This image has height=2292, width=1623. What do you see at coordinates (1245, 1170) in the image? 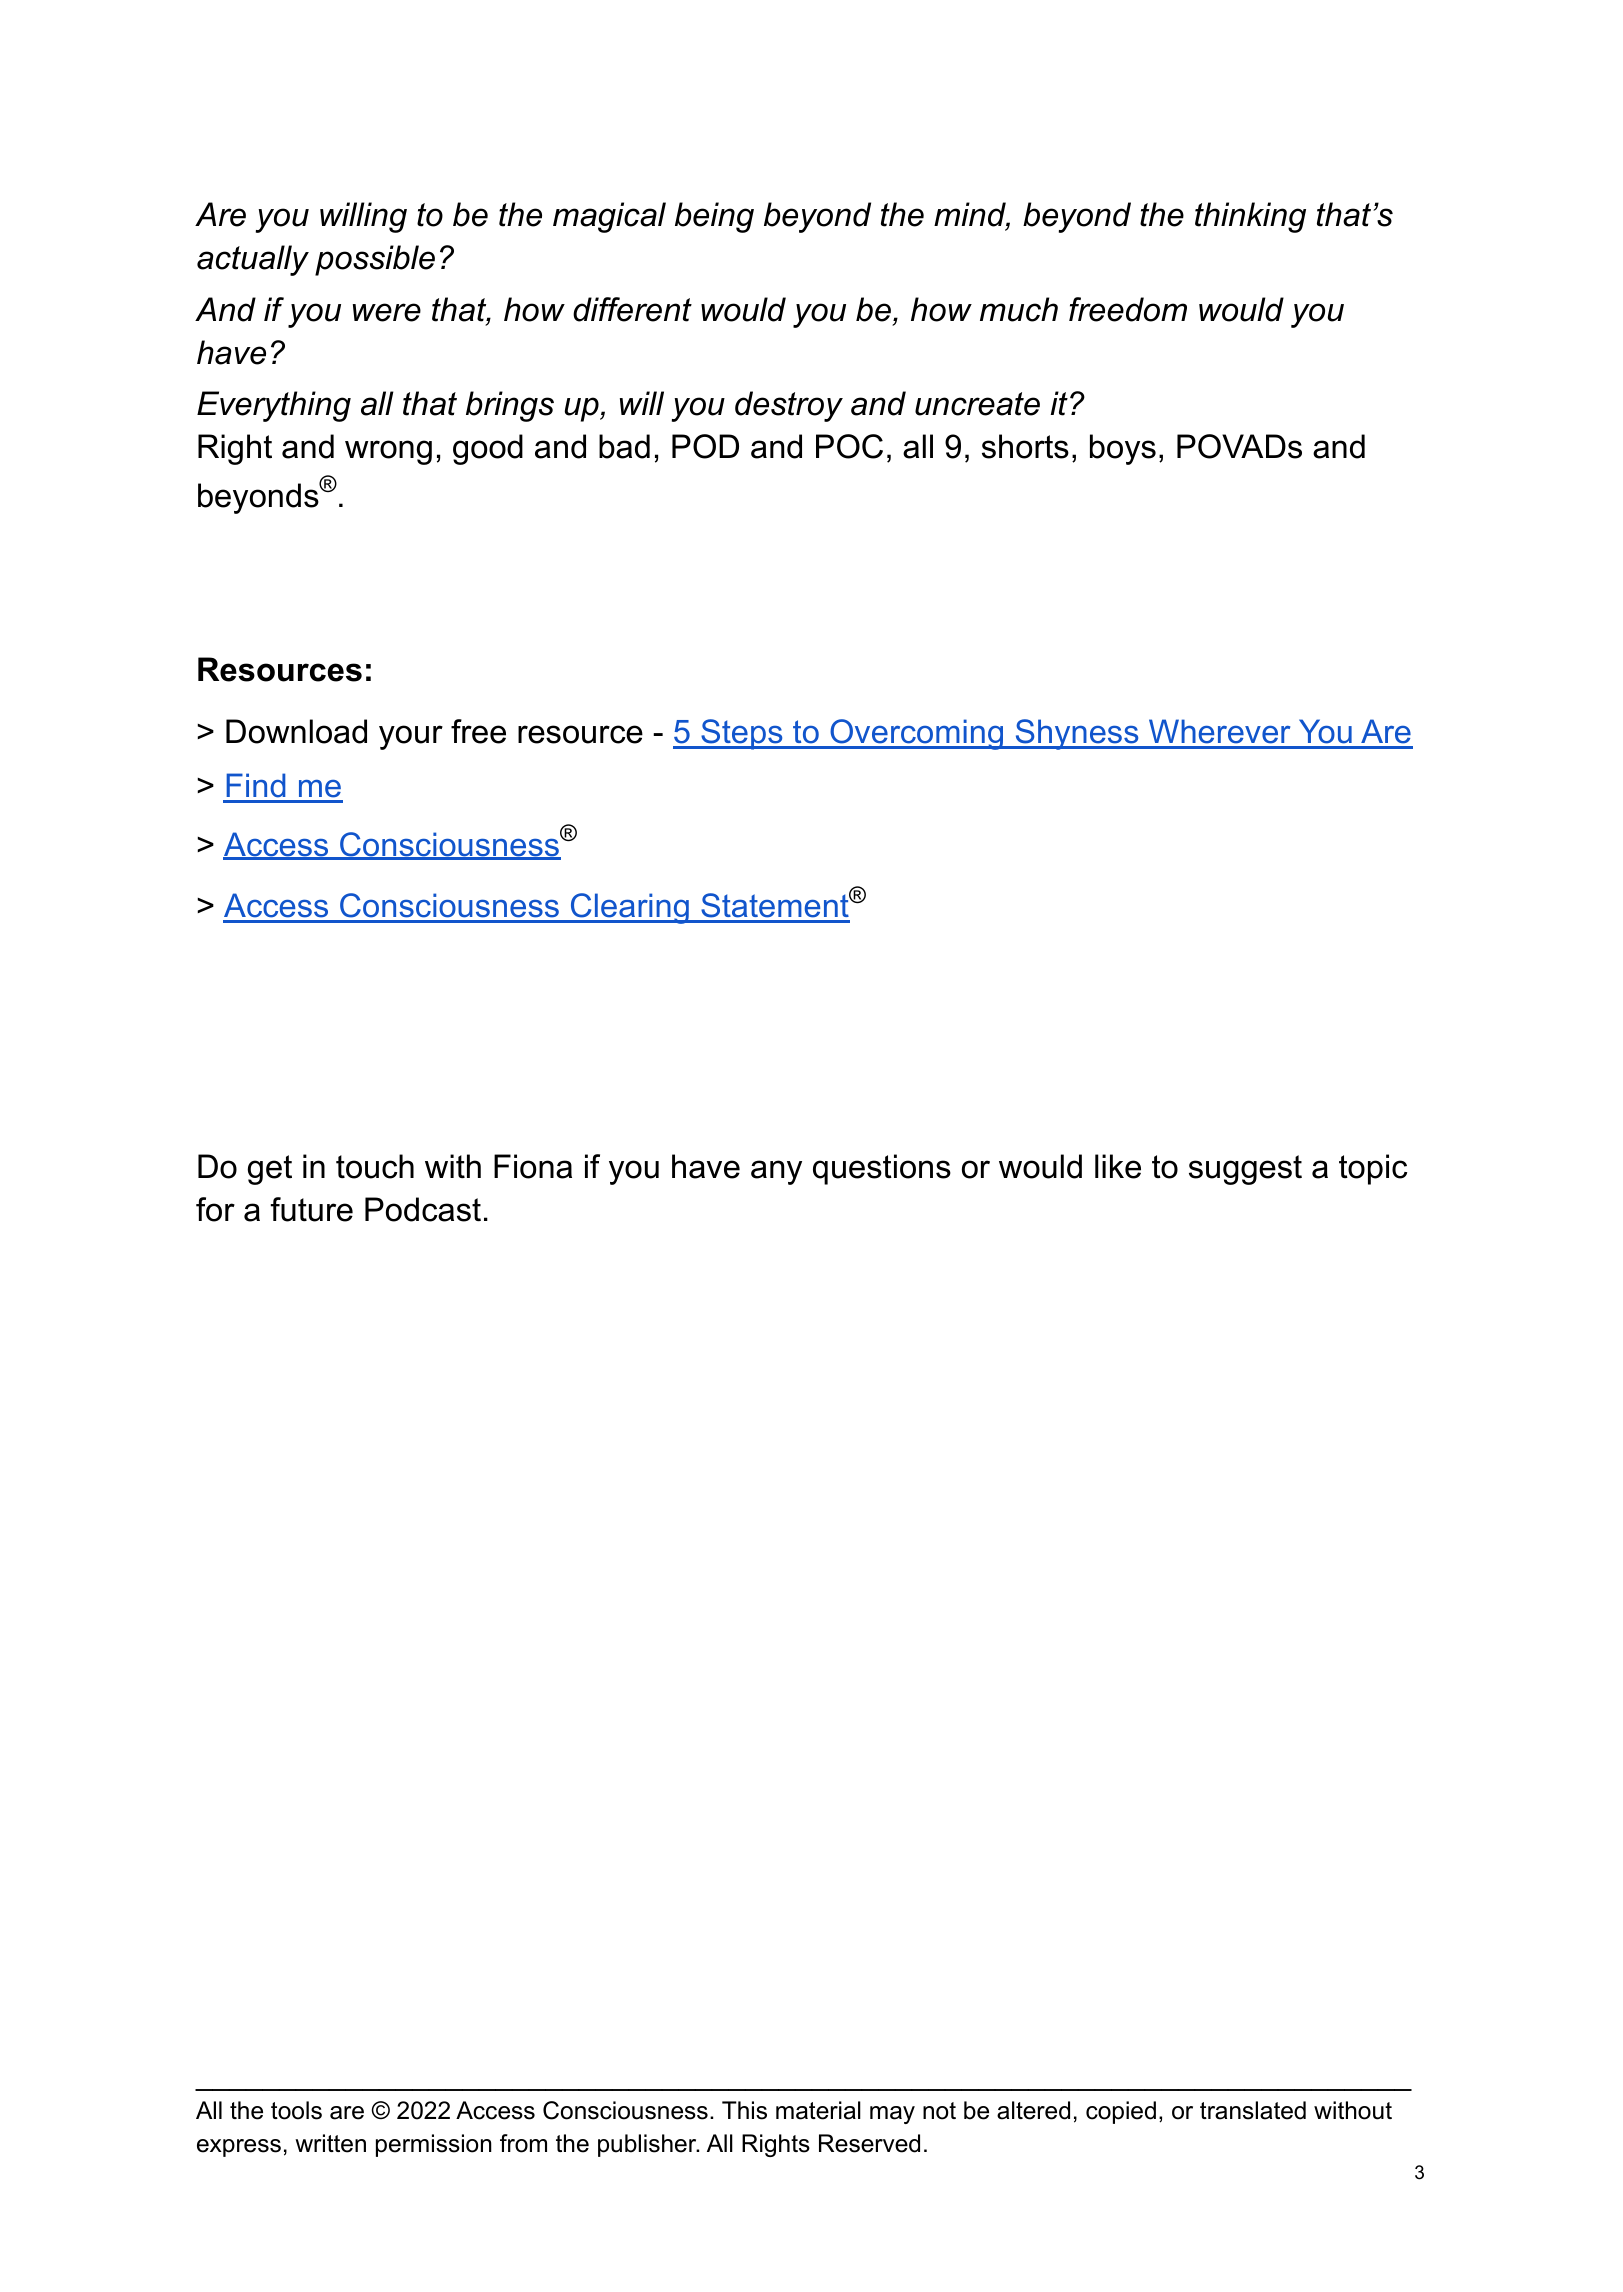
I see `suggest` at bounding box center [1245, 1170].
